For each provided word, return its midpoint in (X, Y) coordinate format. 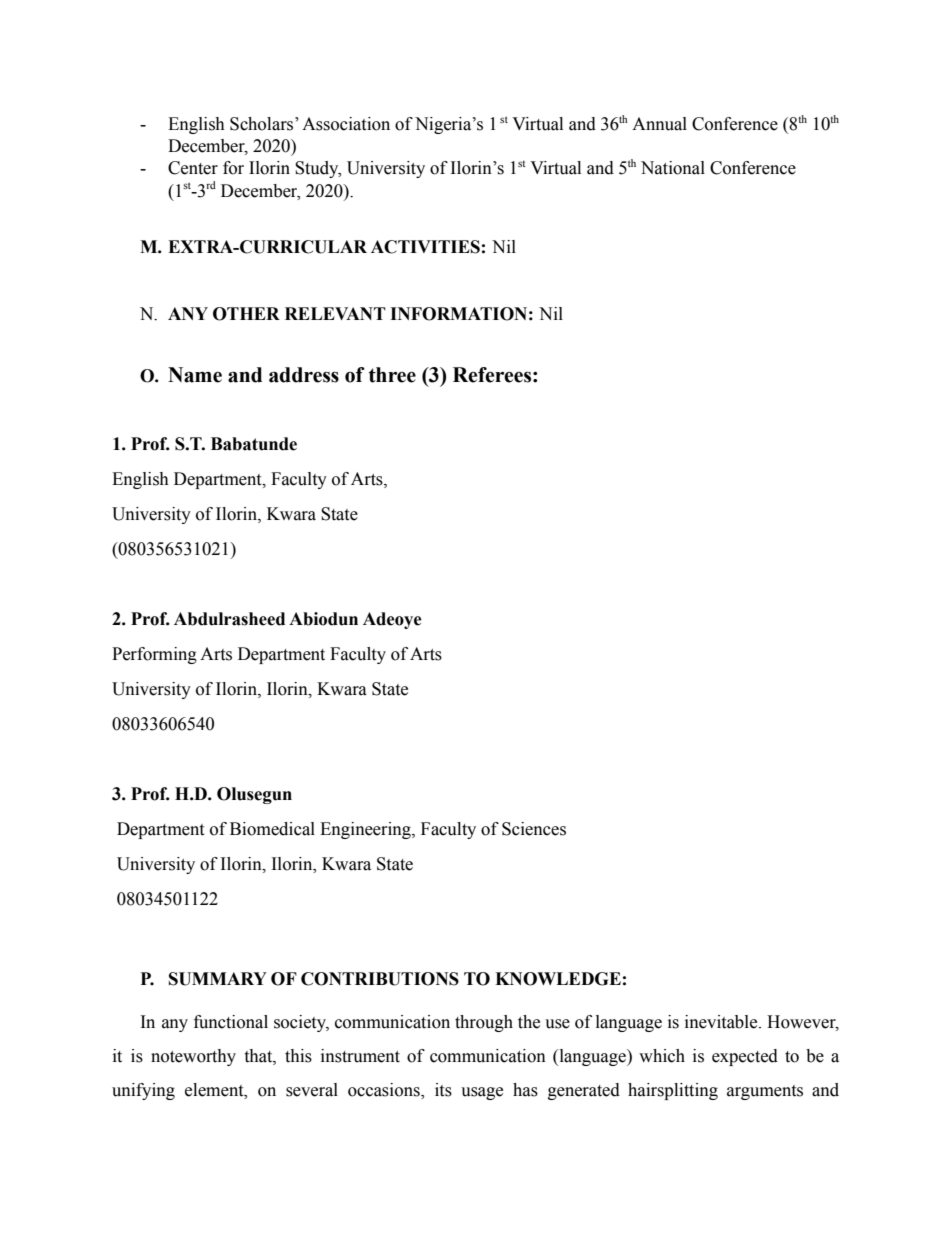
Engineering (366, 830)
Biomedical (272, 829)
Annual (659, 124)
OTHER (246, 314)
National (673, 168)
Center (193, 168)
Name (195, 375)
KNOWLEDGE (558, 979)
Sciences (534, 829)
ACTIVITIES (425, 247)
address (304, 375)
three (392, 375)
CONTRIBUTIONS (380, 979)
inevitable (722, 1022)
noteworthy (193, 1057)
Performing (154, 655)
